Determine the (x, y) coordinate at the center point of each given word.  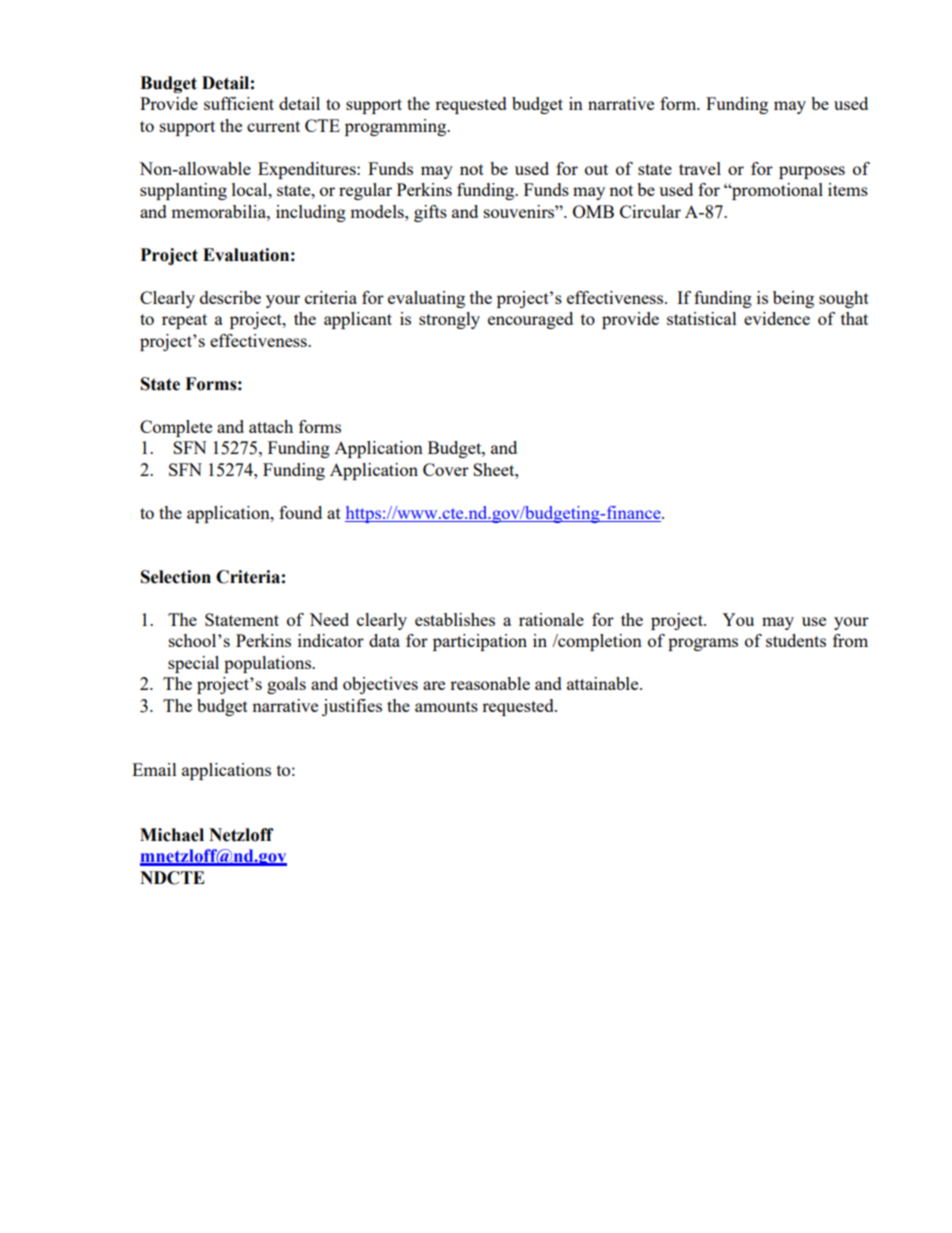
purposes (812, 172)
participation (480, 642)
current (273, 126)
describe (230, 297)
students (796, 640)
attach (271, 426)
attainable (604, 683)
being (793, 299)
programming (397, 127)
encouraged (530, 320)
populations (268, 664)
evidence (777, 318)
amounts (446, 706)
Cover (446, 469)
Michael (172, 835)
